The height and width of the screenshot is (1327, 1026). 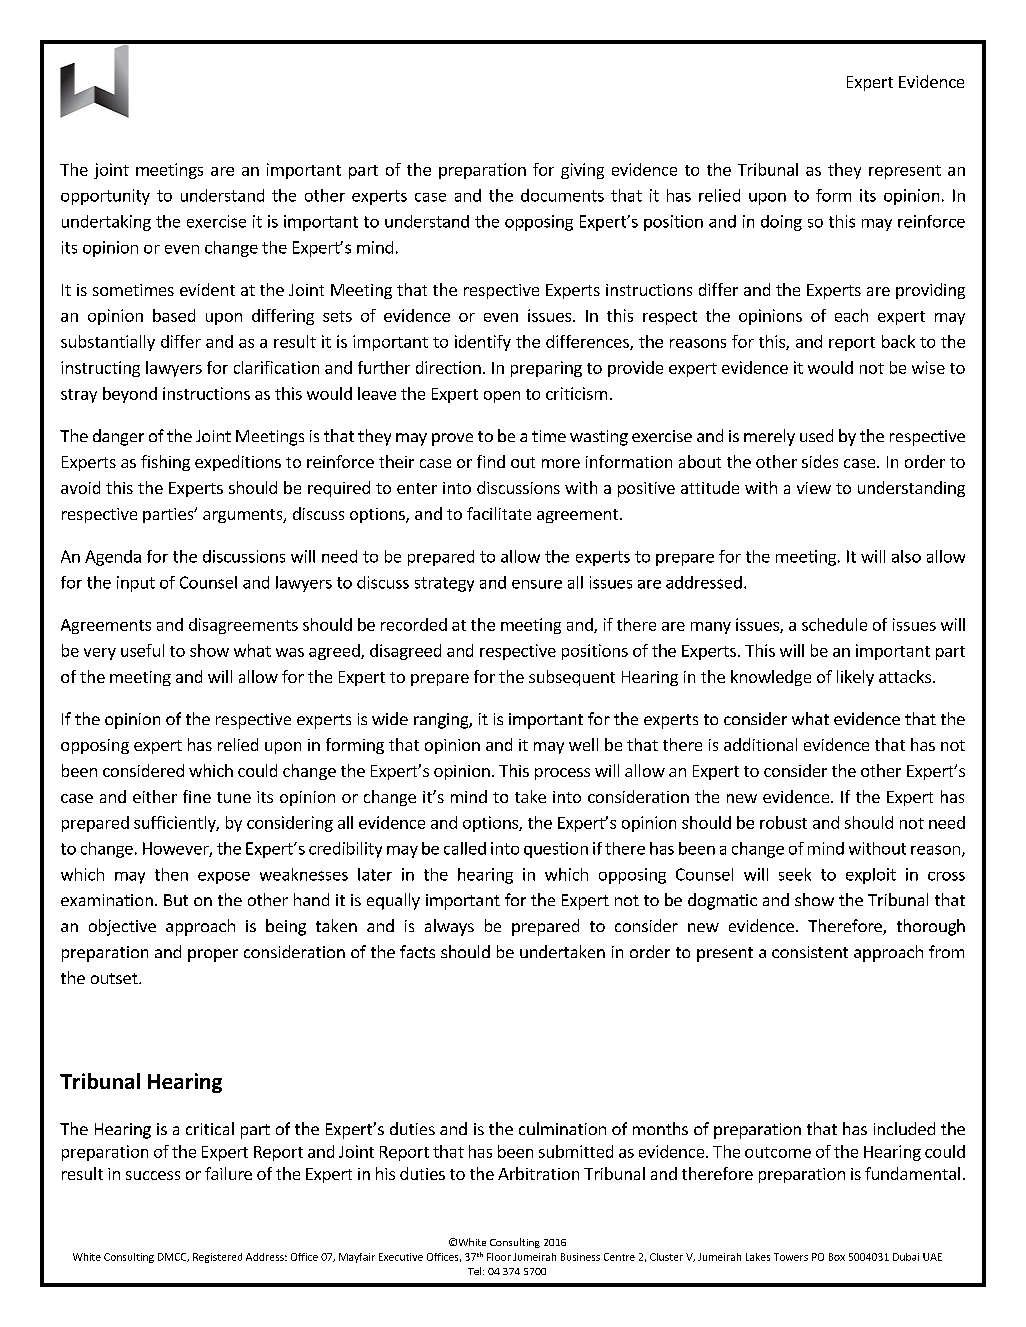 I want to click on Registered, so click(x=217, y=1258).
